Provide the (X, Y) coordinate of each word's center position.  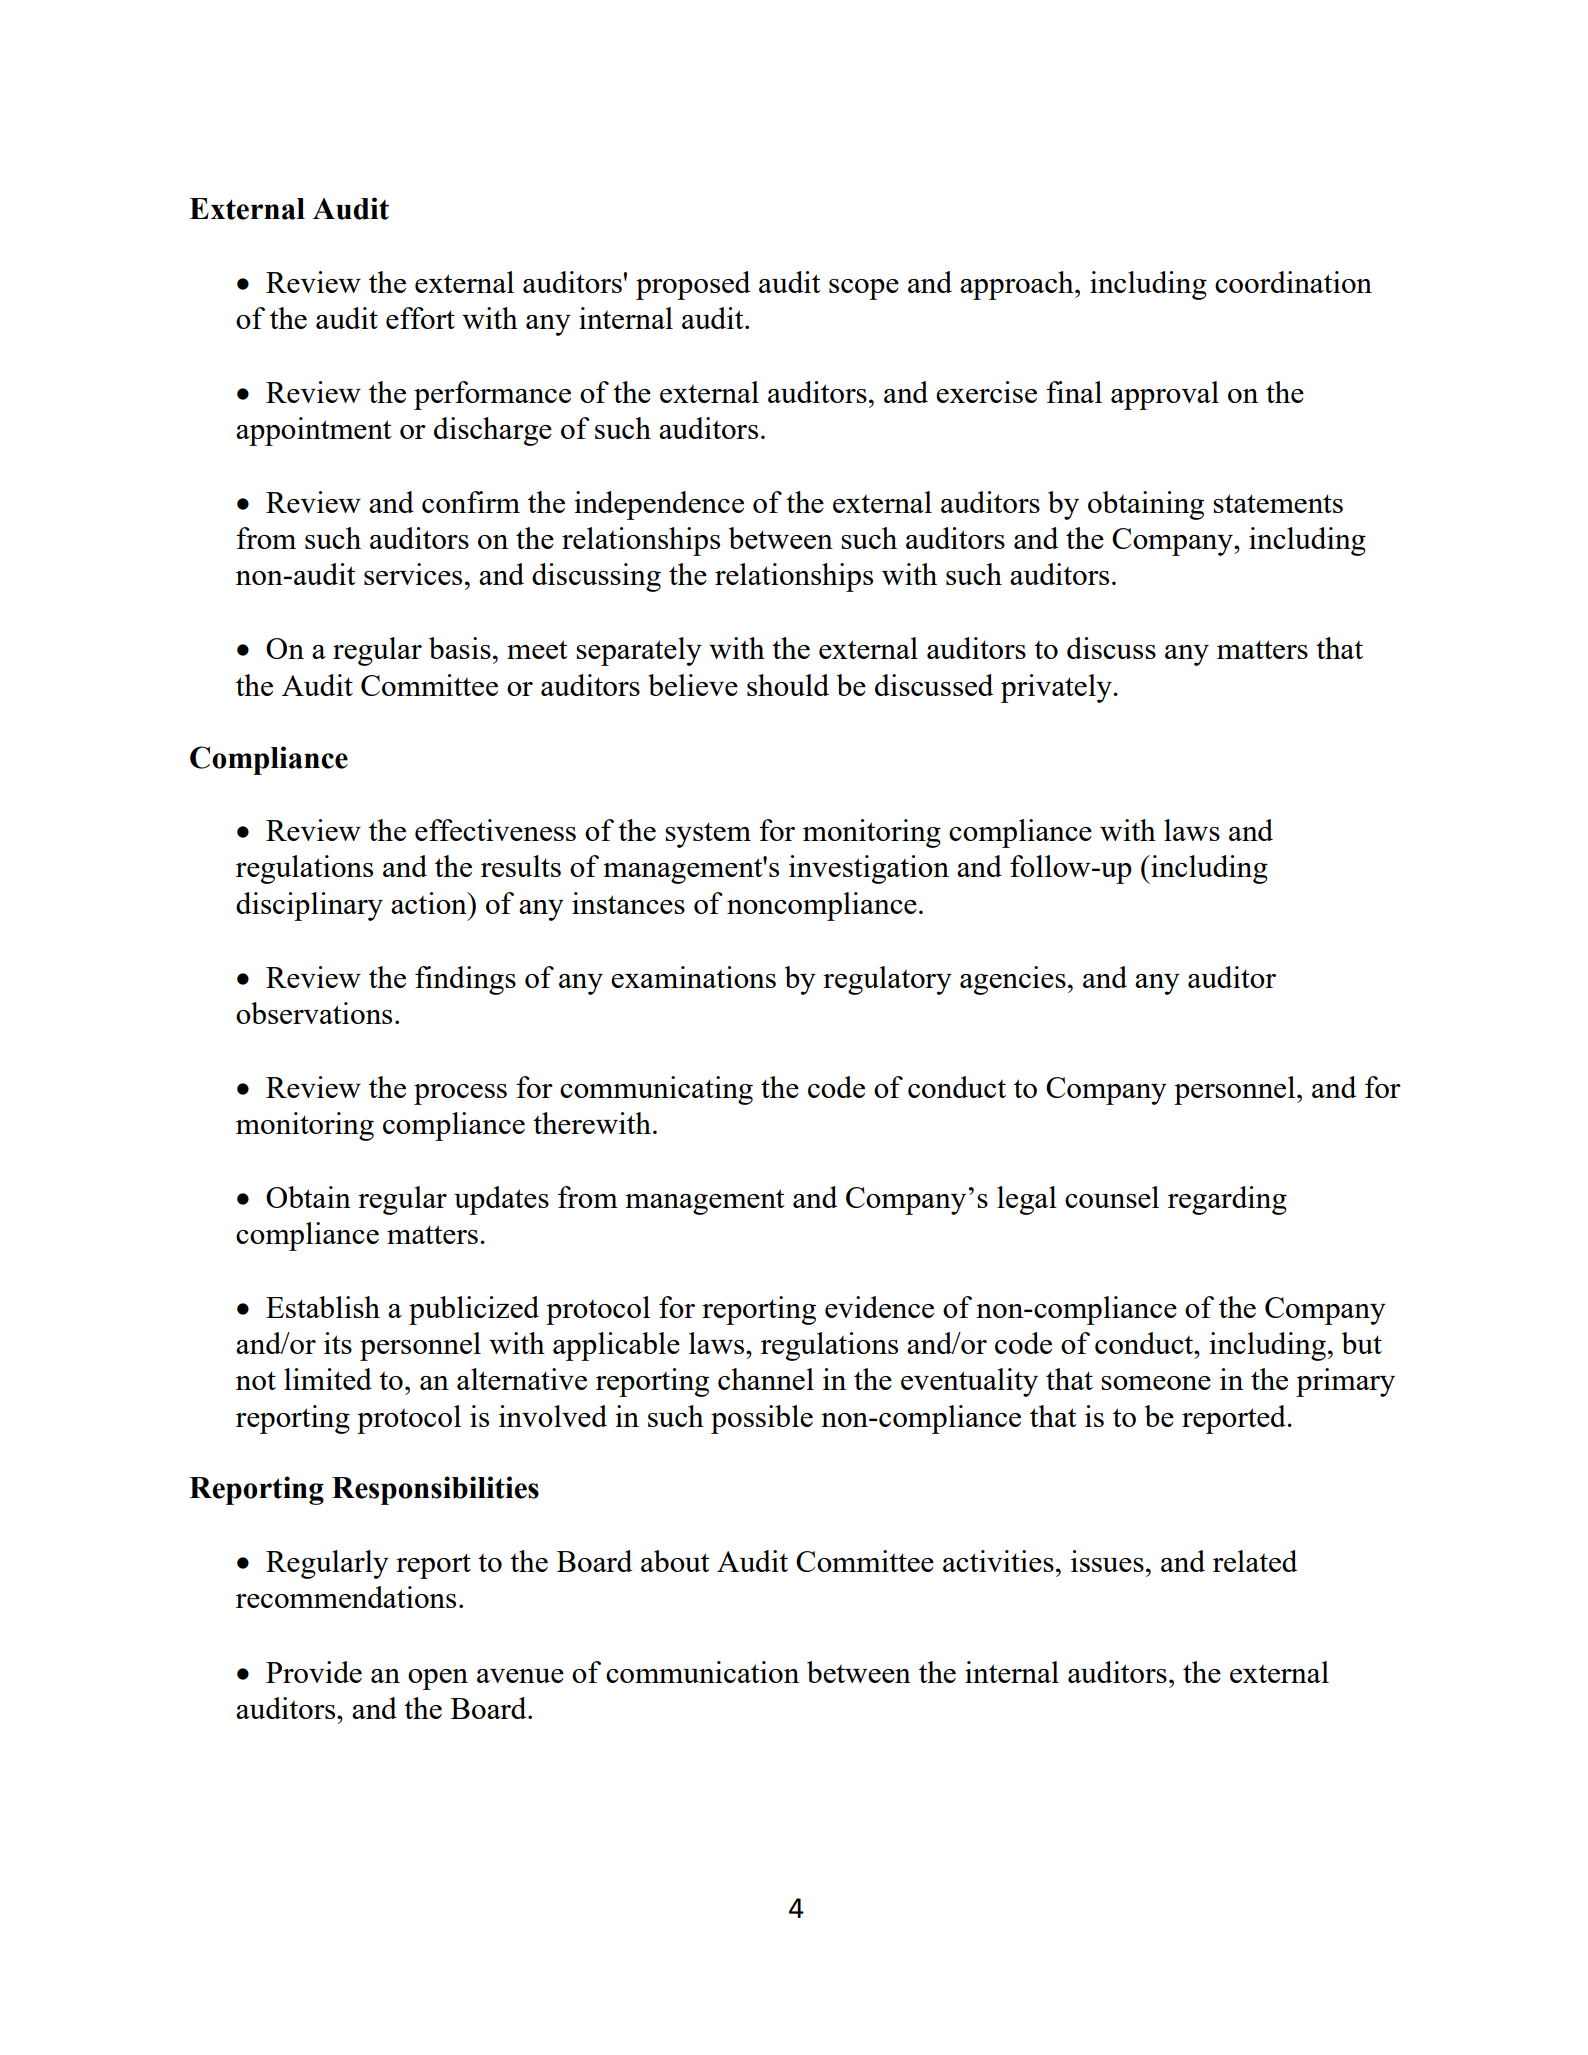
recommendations (346, 1597)
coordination (1293, 282)
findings (465, 980)
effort (420, 318)
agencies (1013, 980)
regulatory (887, 980)
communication (702, 1672)
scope (864, 289)
